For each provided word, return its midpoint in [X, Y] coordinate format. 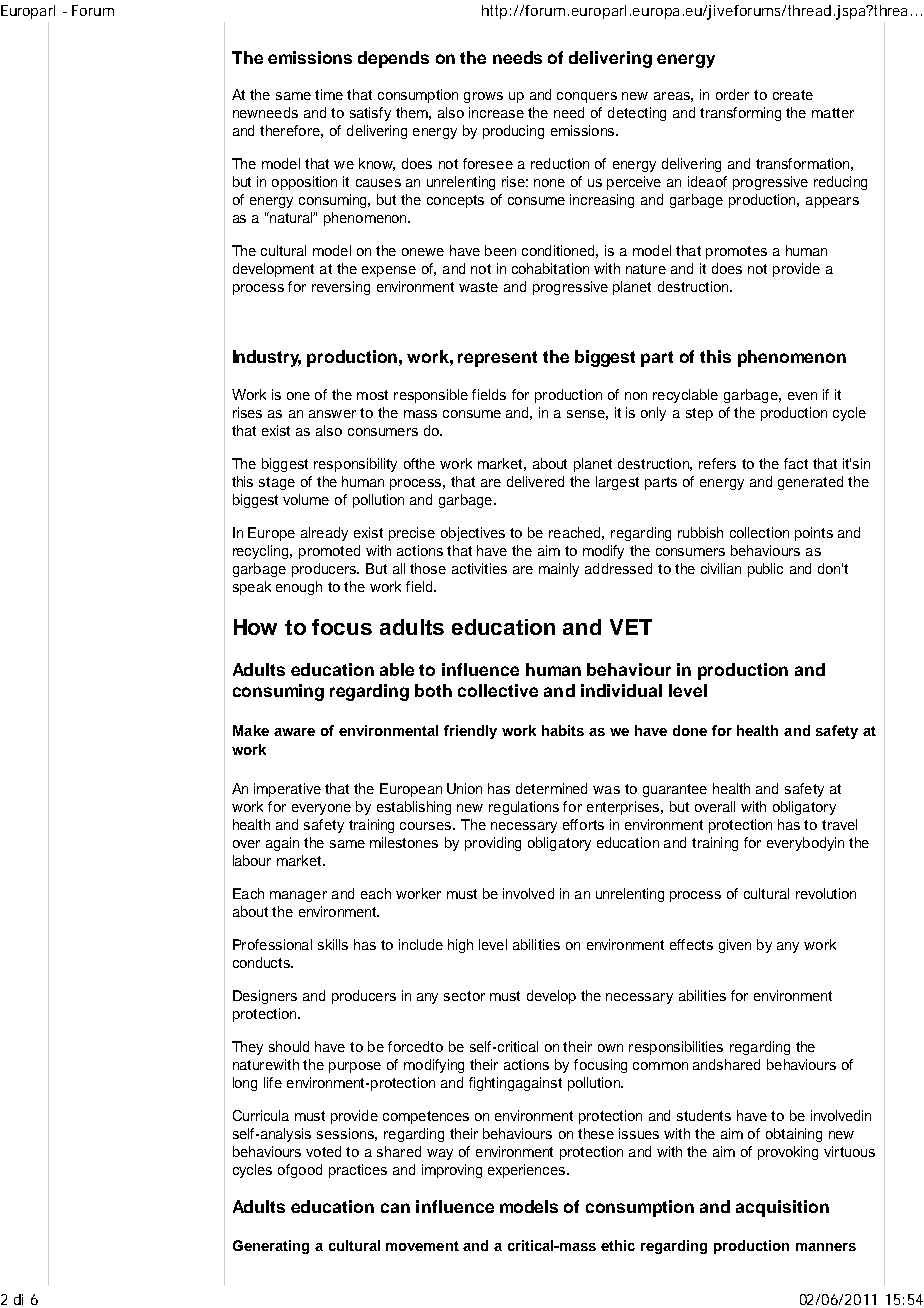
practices [358, 1171]
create [793, 95]
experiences [528, 1171]
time [329, 94]
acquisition [782, 1208]
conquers [587, 97]
